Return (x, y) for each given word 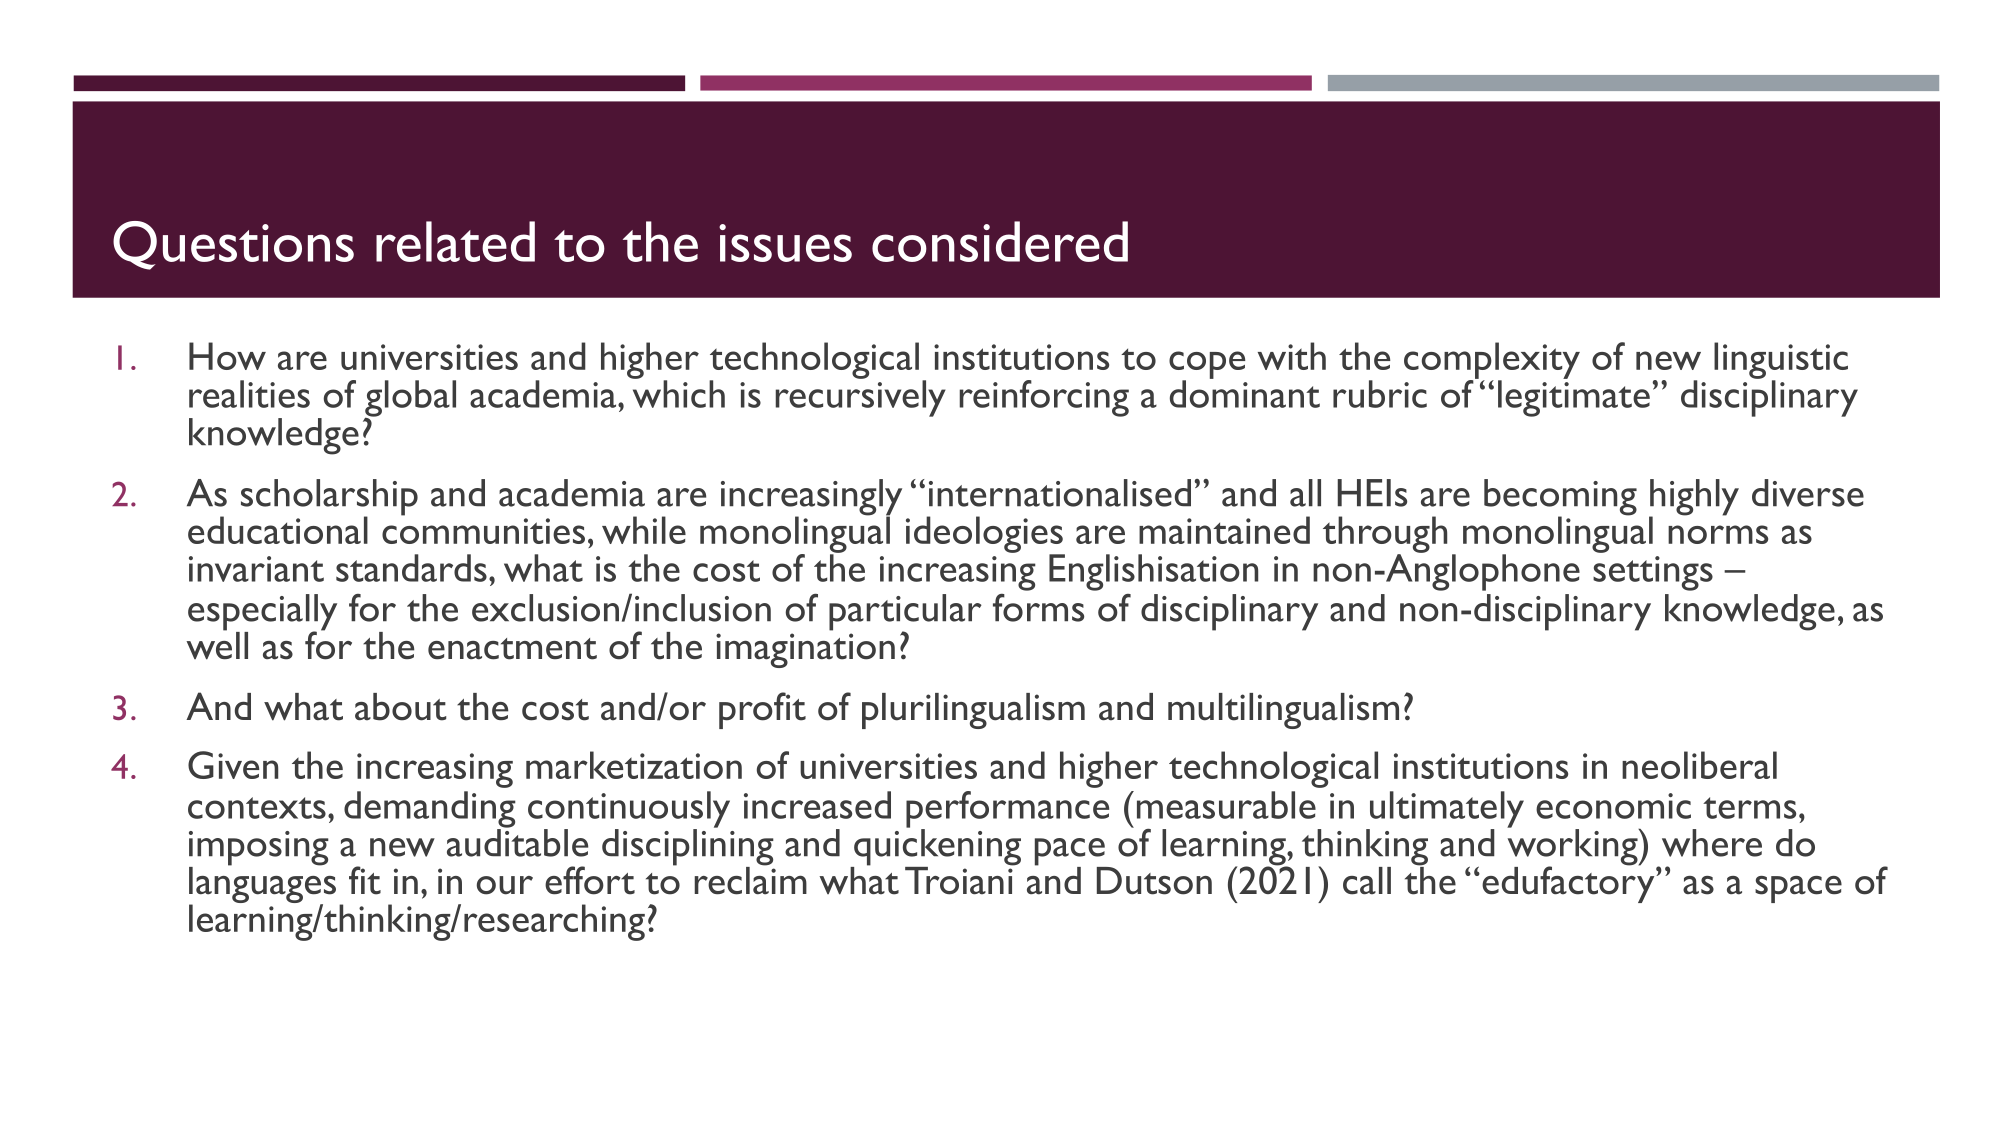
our (505, 885)
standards (411, 568)
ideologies (985, 535)
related (455, 241)
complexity (1492, 361)
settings (1653, 573)
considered (1000, 241)
